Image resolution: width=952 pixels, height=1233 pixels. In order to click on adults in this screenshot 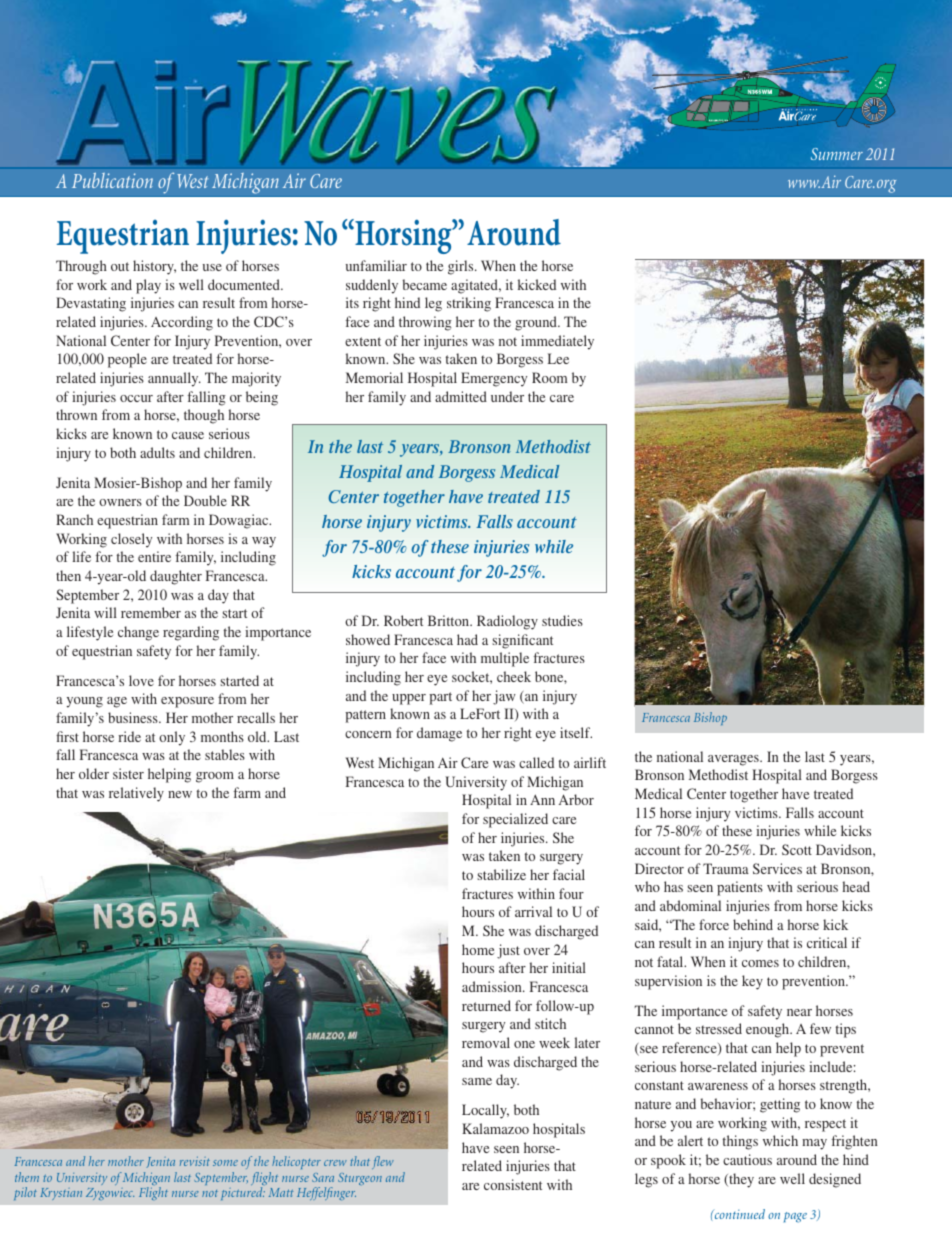, I will do `click(157, 452)`.
